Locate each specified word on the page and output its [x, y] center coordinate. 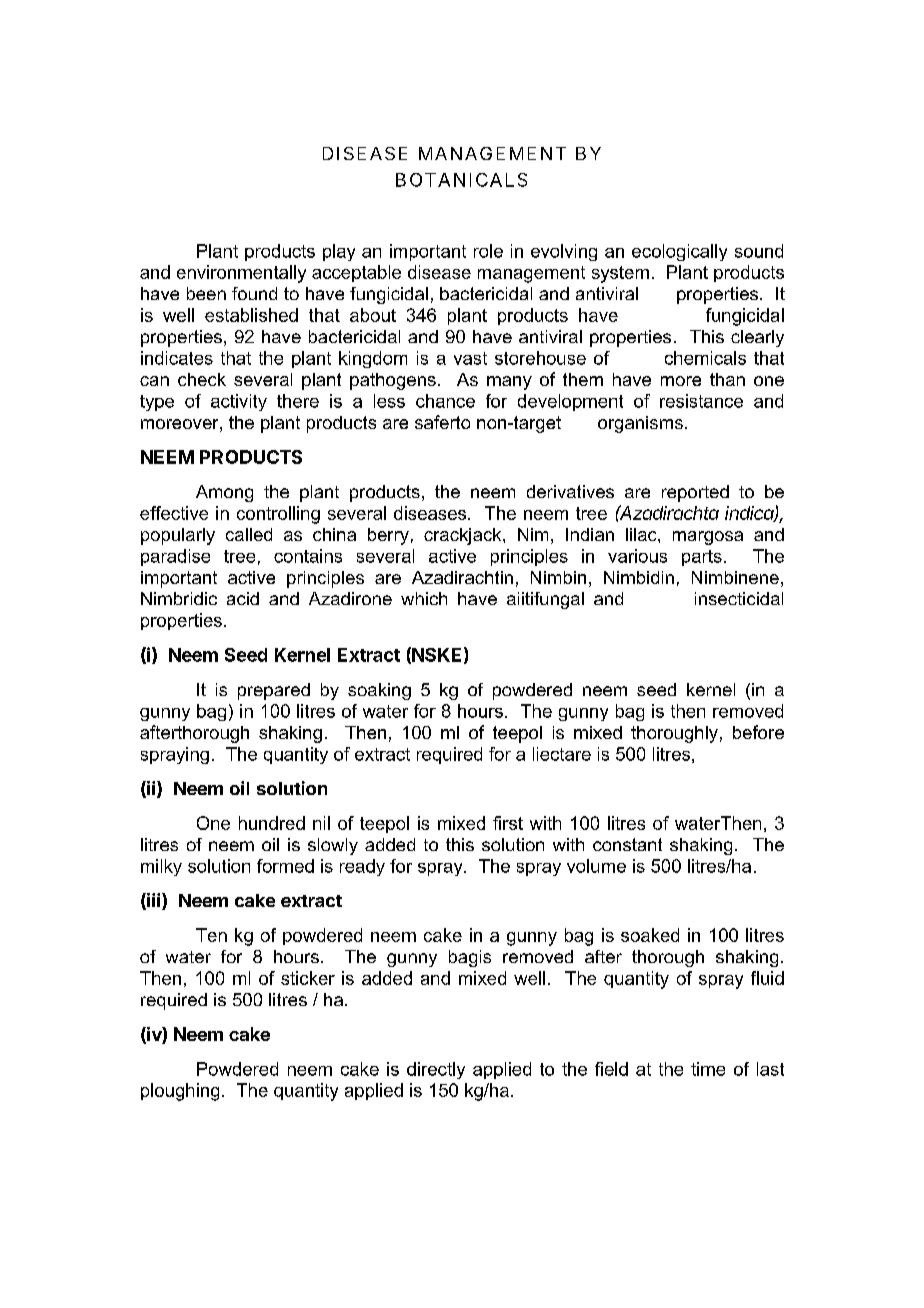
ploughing [180, 1092]
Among [224, 493]
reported [695, 493]
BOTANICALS [461, 180]
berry [388, 536]
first [508, 823]
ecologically [679, 252]
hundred [272, 823]
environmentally [241, 274]
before [758, 732]
